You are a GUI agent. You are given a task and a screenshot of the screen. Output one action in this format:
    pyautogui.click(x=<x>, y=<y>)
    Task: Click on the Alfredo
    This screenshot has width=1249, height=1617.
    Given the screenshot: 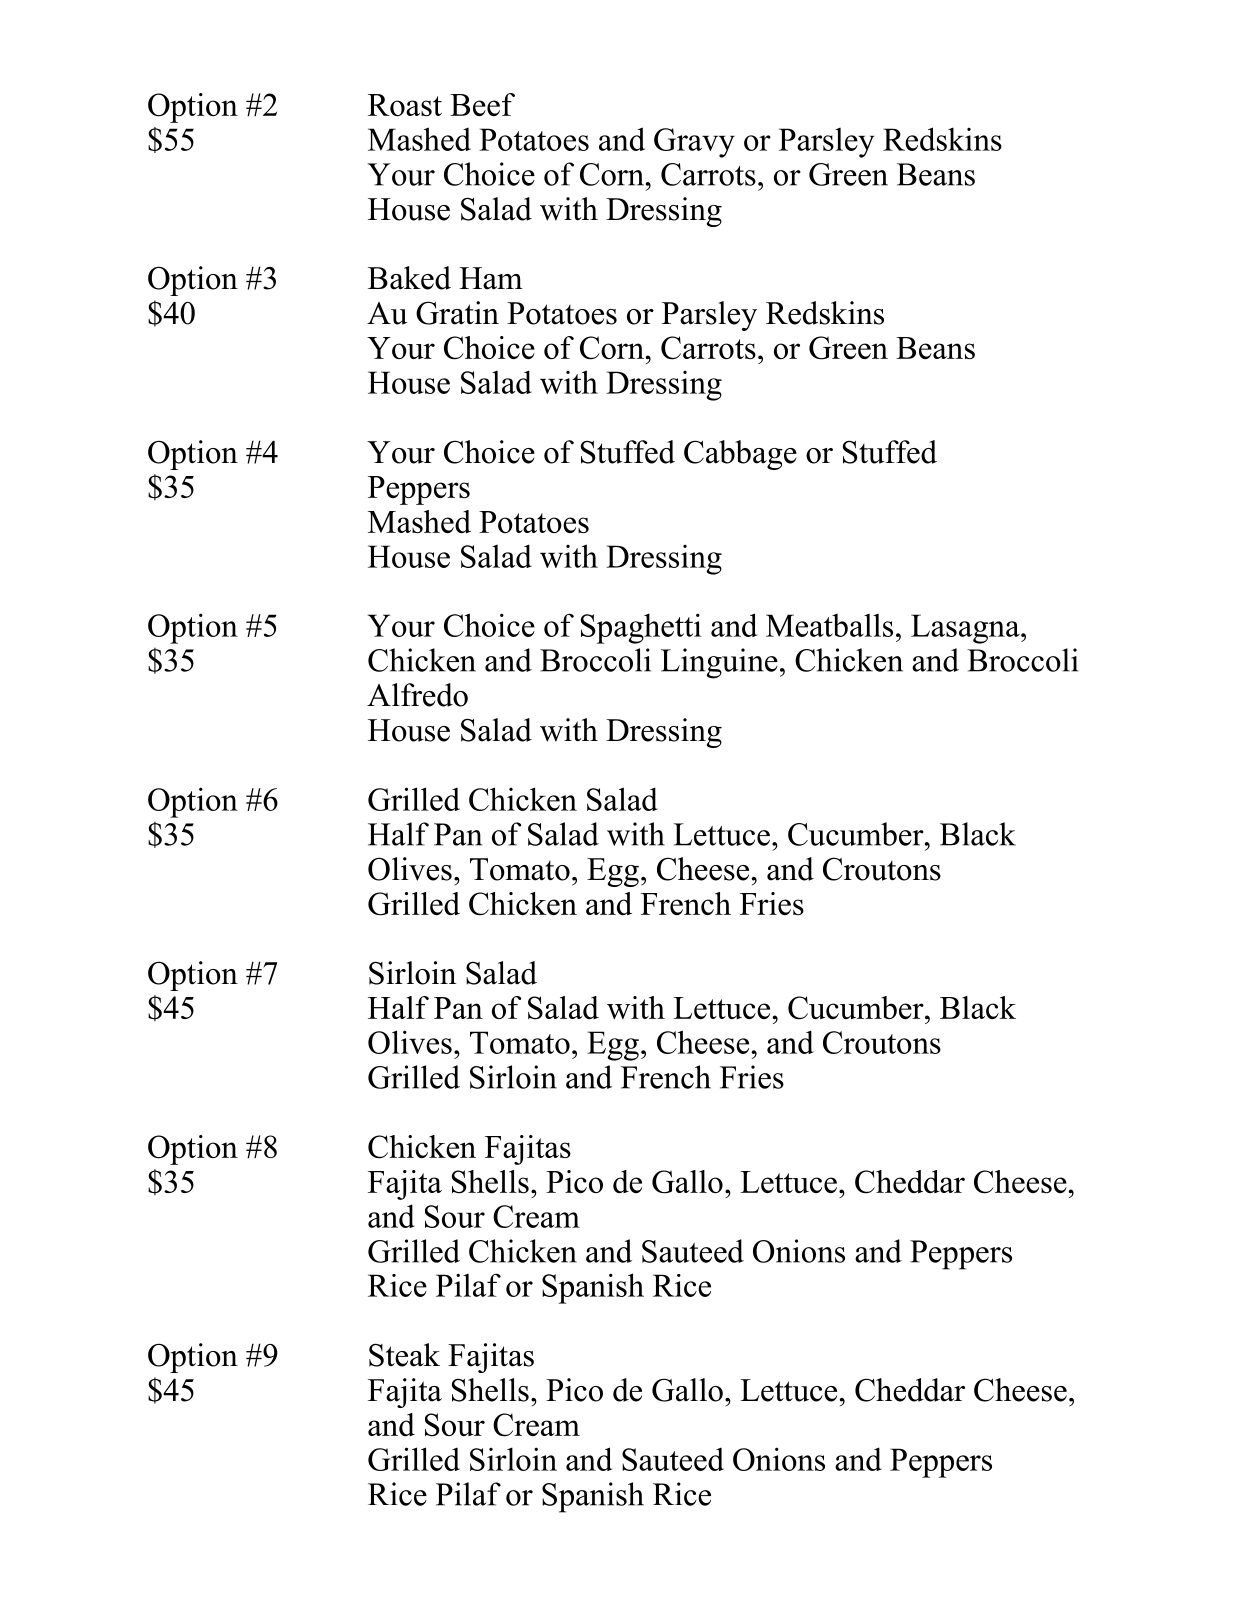 What is the action you would take?
    pyautogui.click(x=417, y=695)
